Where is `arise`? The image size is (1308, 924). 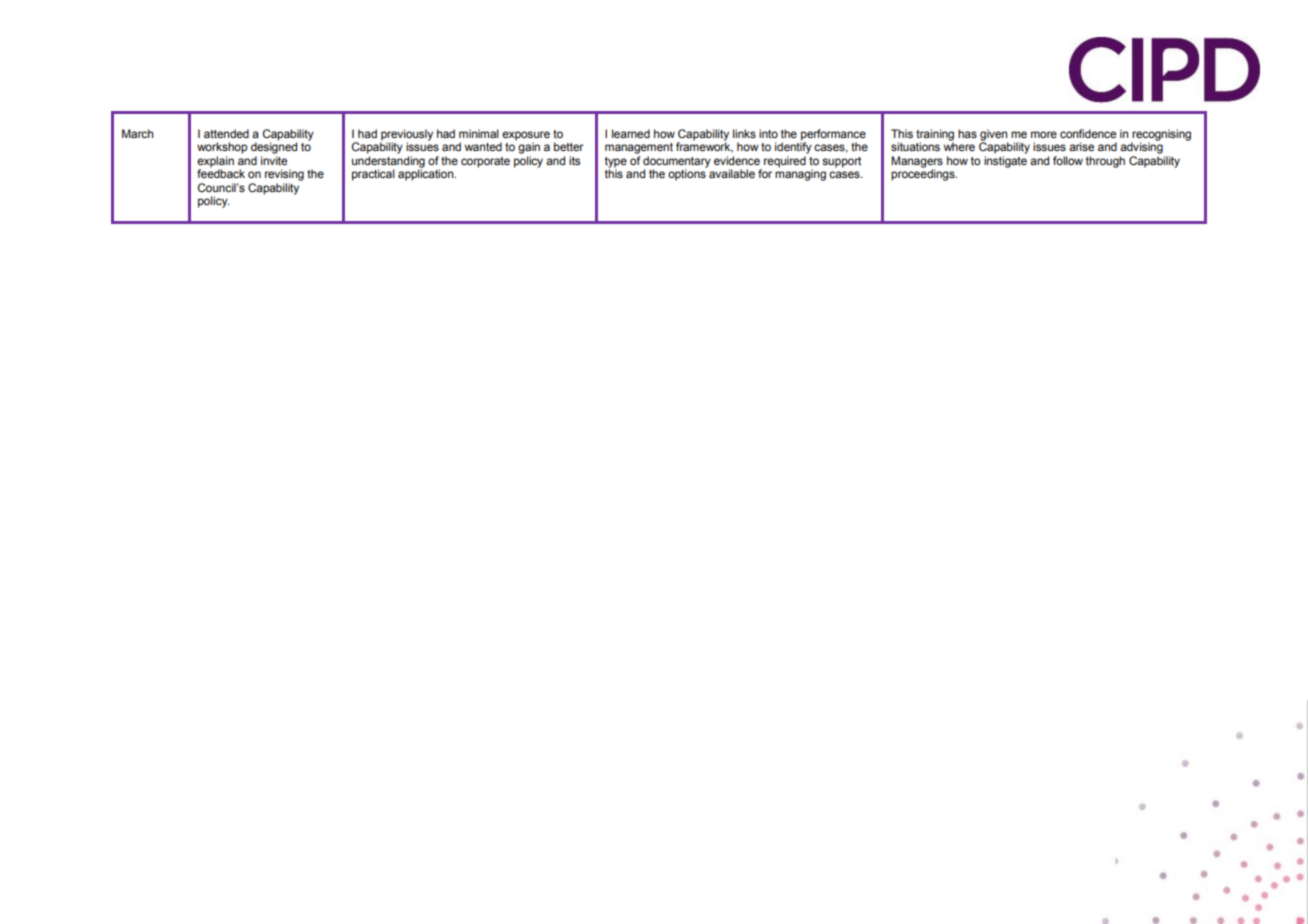
arise is located at coordinates (1081, 146).
